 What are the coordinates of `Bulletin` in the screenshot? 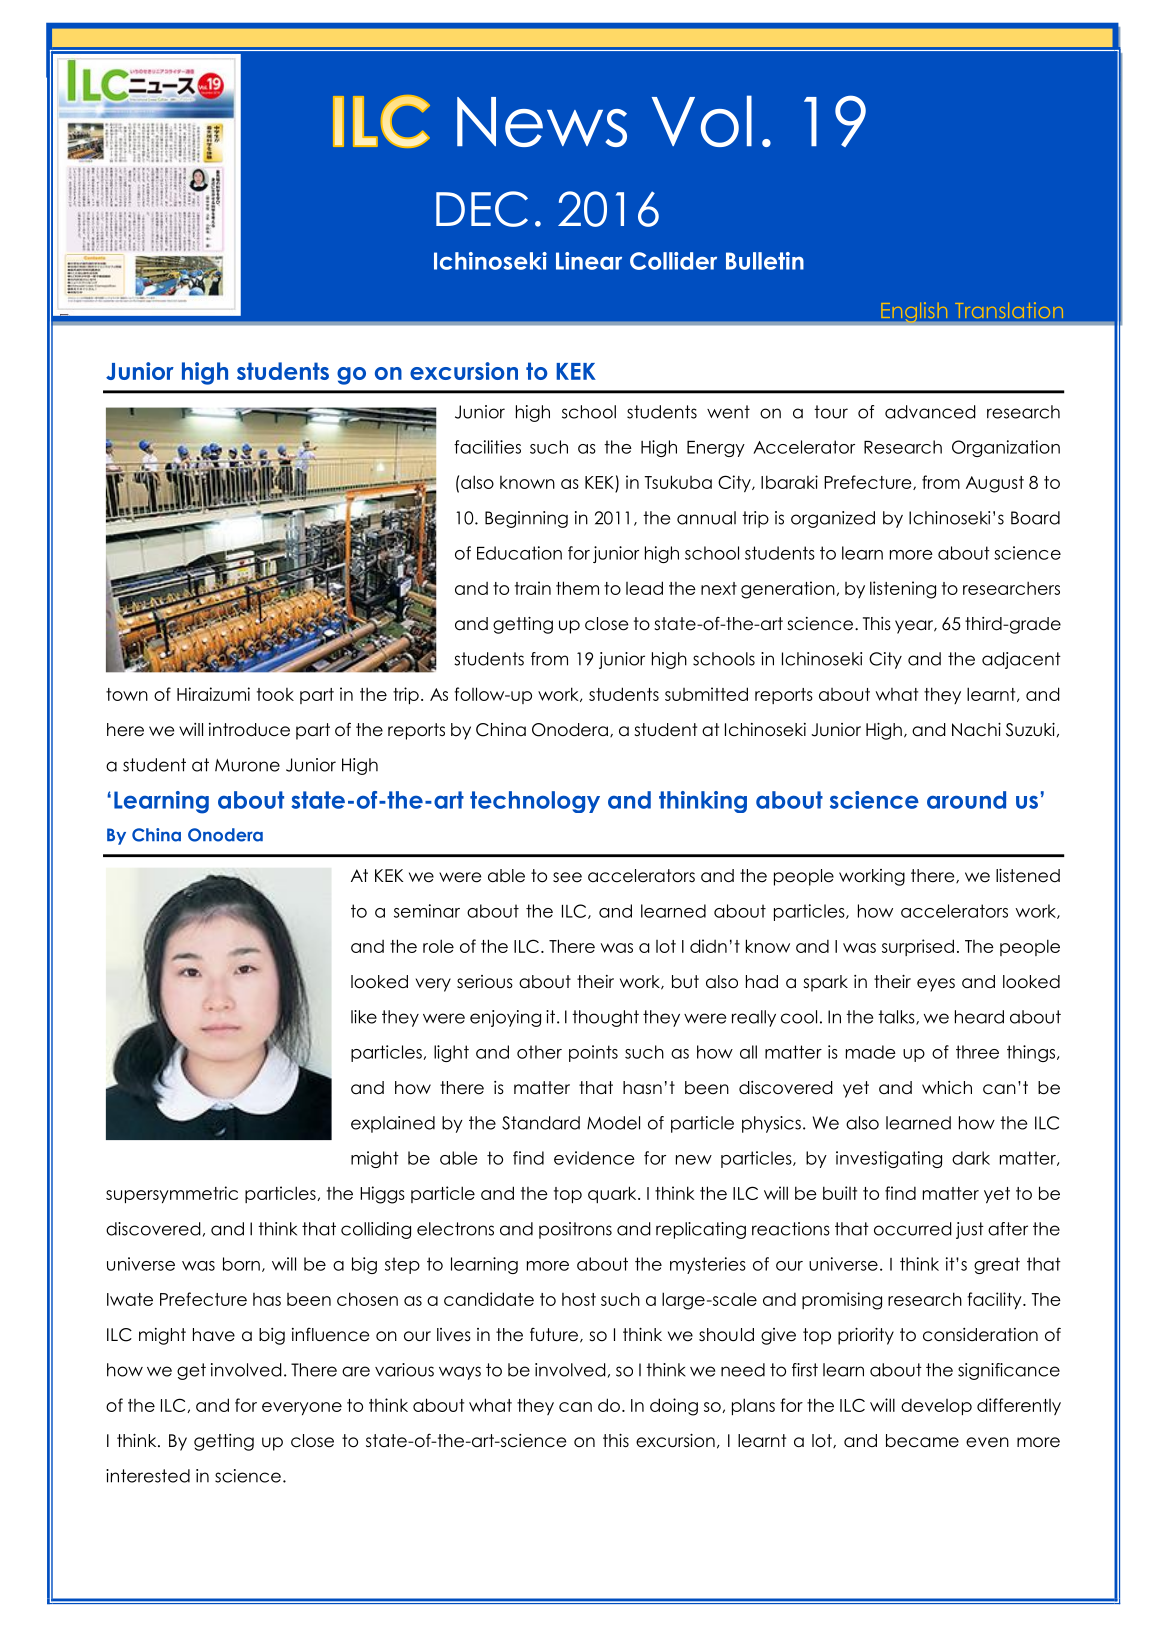 It's located at (765, 261).
